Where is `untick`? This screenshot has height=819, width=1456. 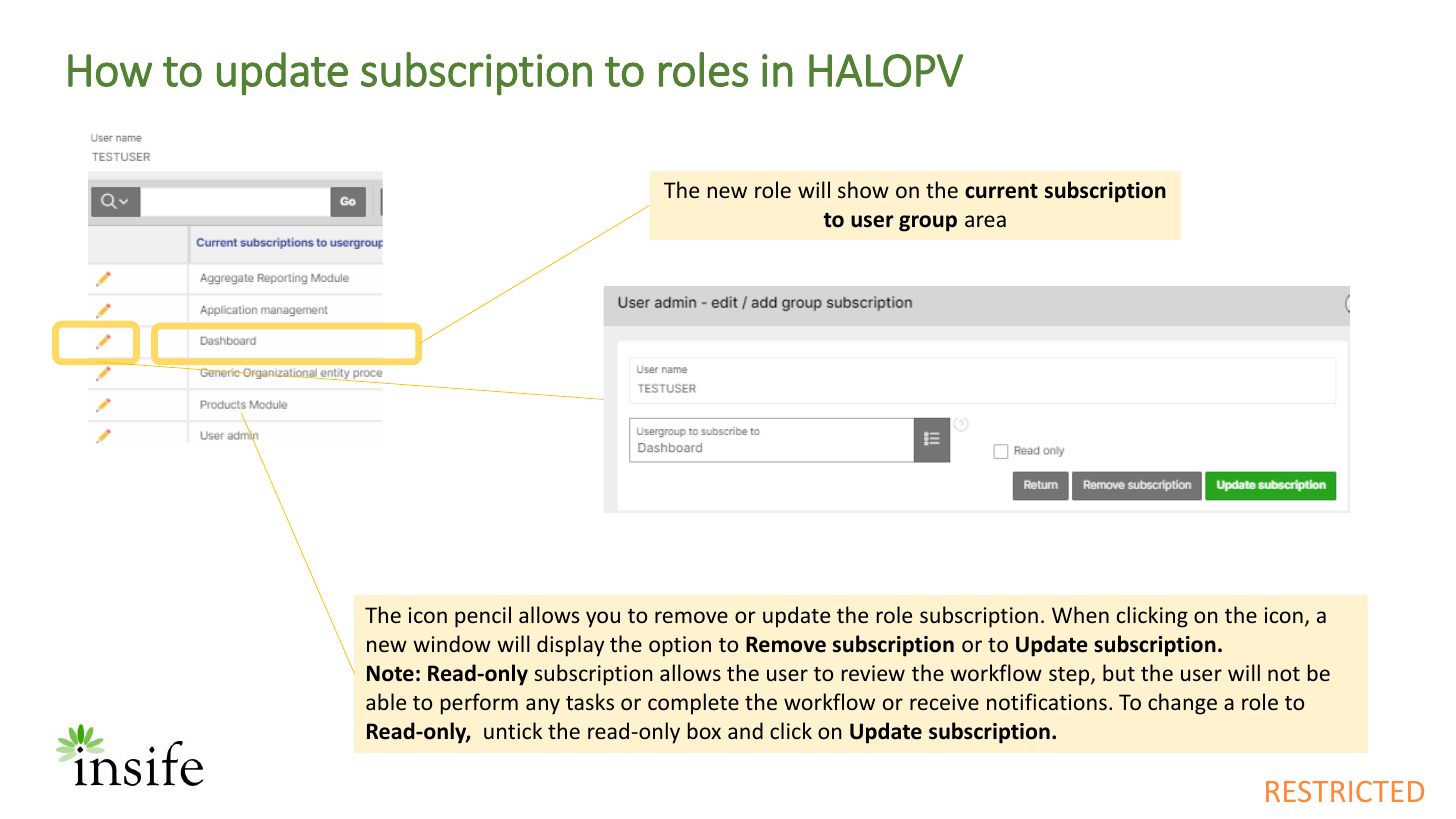
untick is located at coordinates (513, 730).
